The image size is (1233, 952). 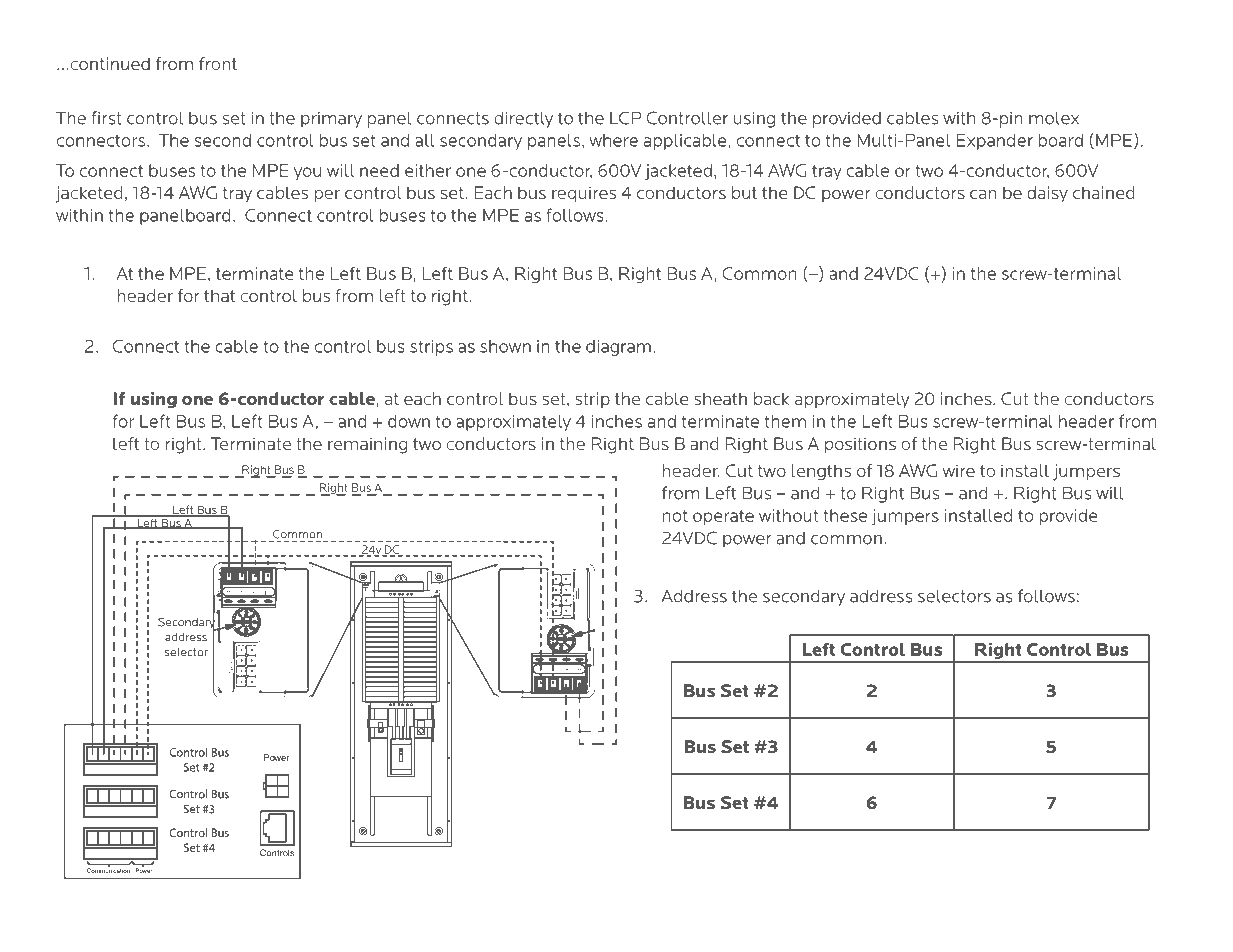 I want to click on can, so click(x=983, y=194).
